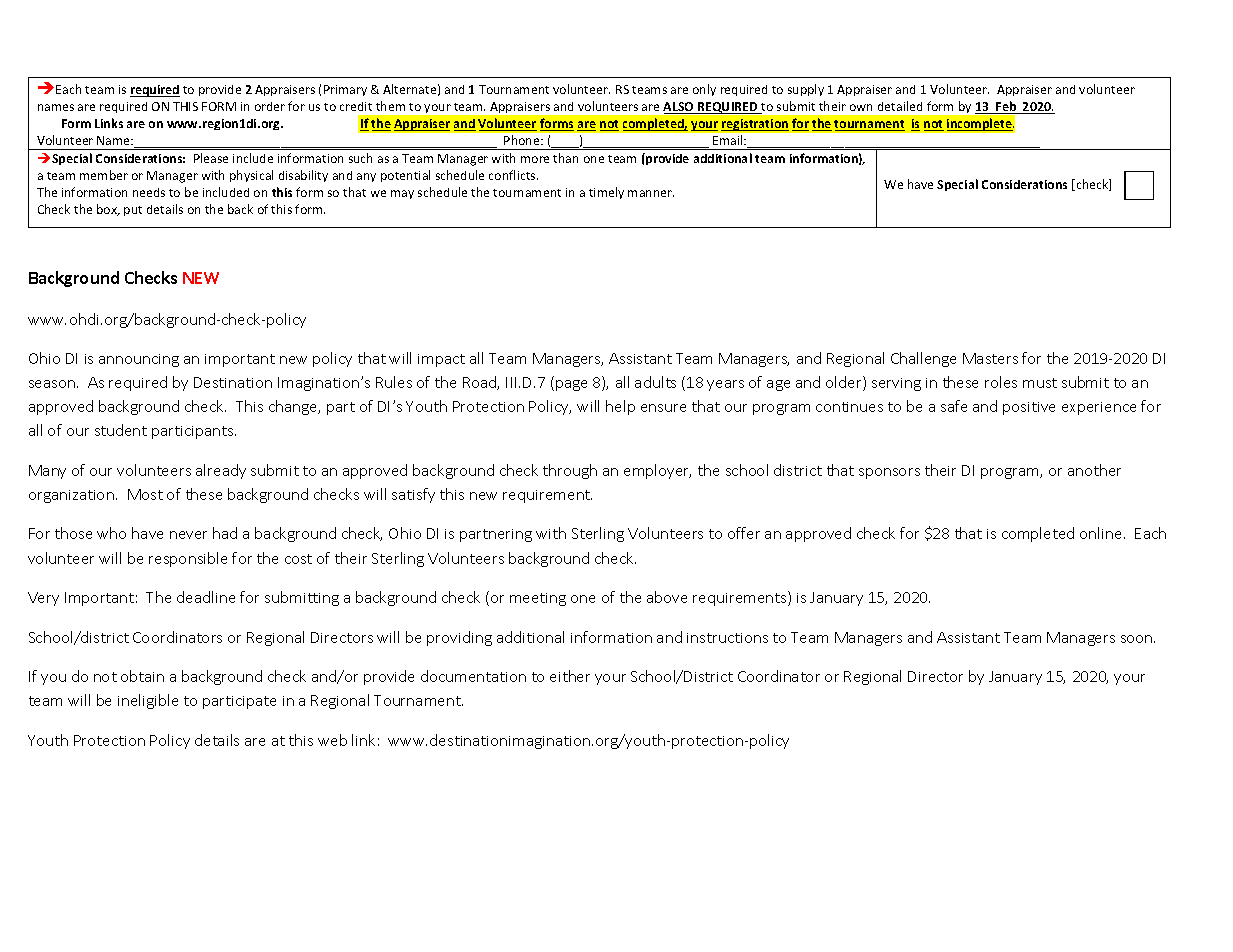 Image resolution: width=1233 pixels, height=952 pixels. I want to click on never, so click(188, 535).
